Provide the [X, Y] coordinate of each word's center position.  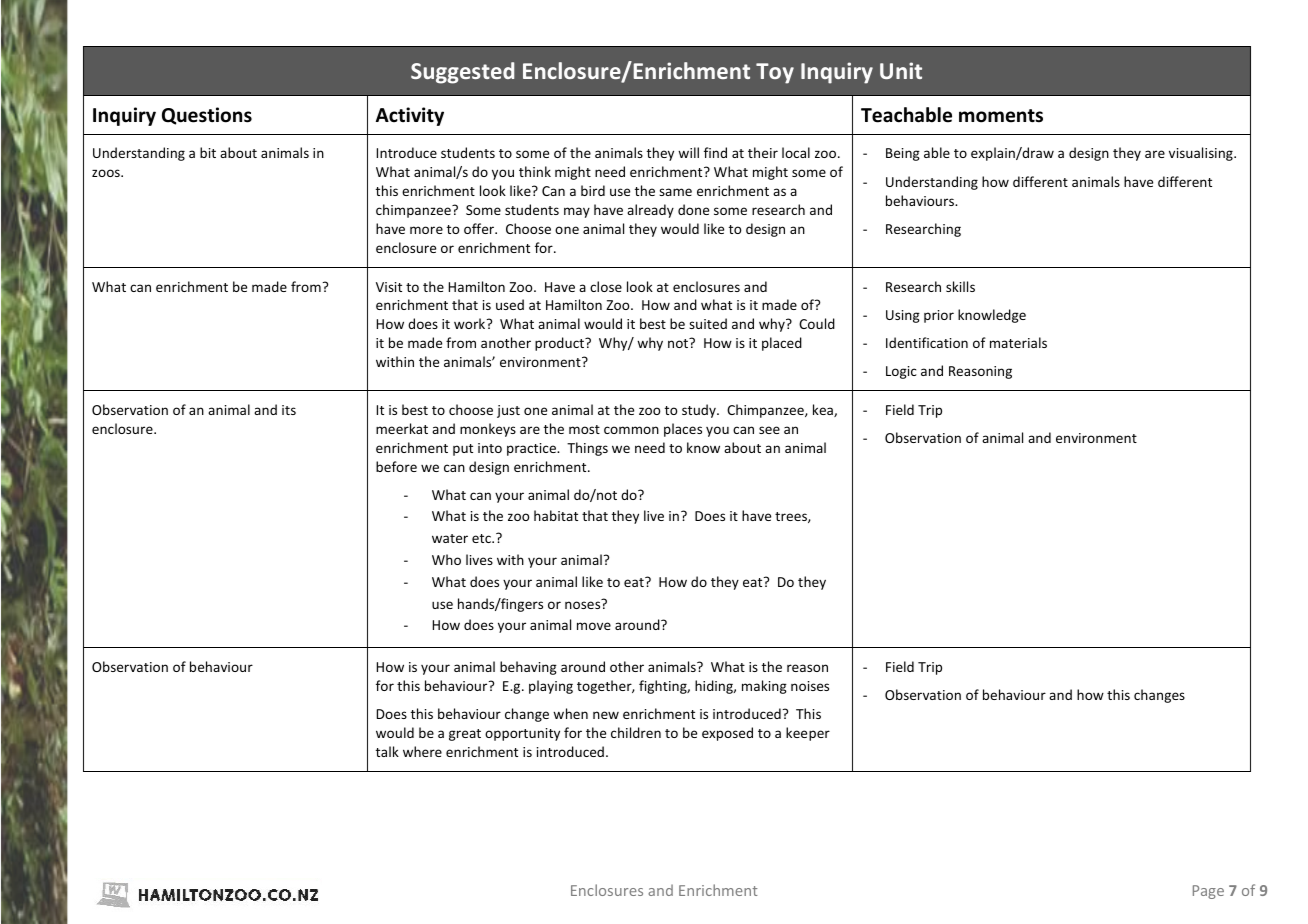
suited [708, 323]
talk [387, 751]
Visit [389, 287]
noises [810, 686]
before [396, 466]
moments [1001, 116]
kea [824, 410]
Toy [775, 73]
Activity [410, 116]
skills [960, 286]
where [422, 751]
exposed [727, 734]
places [683, 430]
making [764, 687]
